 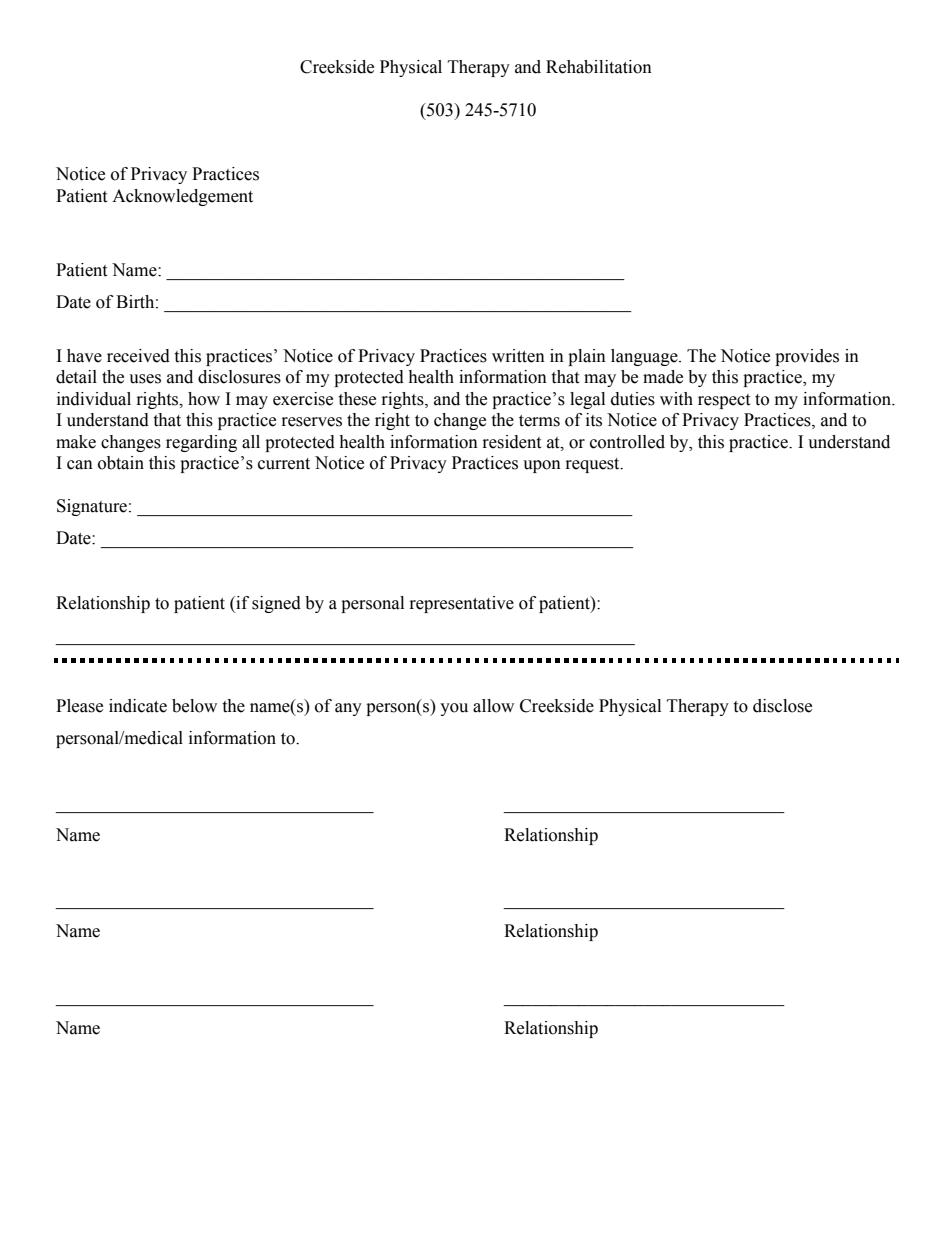 What do you see at coordinates (807, 357) in the page?
I see `provides` at bounding box center [807, 357].
